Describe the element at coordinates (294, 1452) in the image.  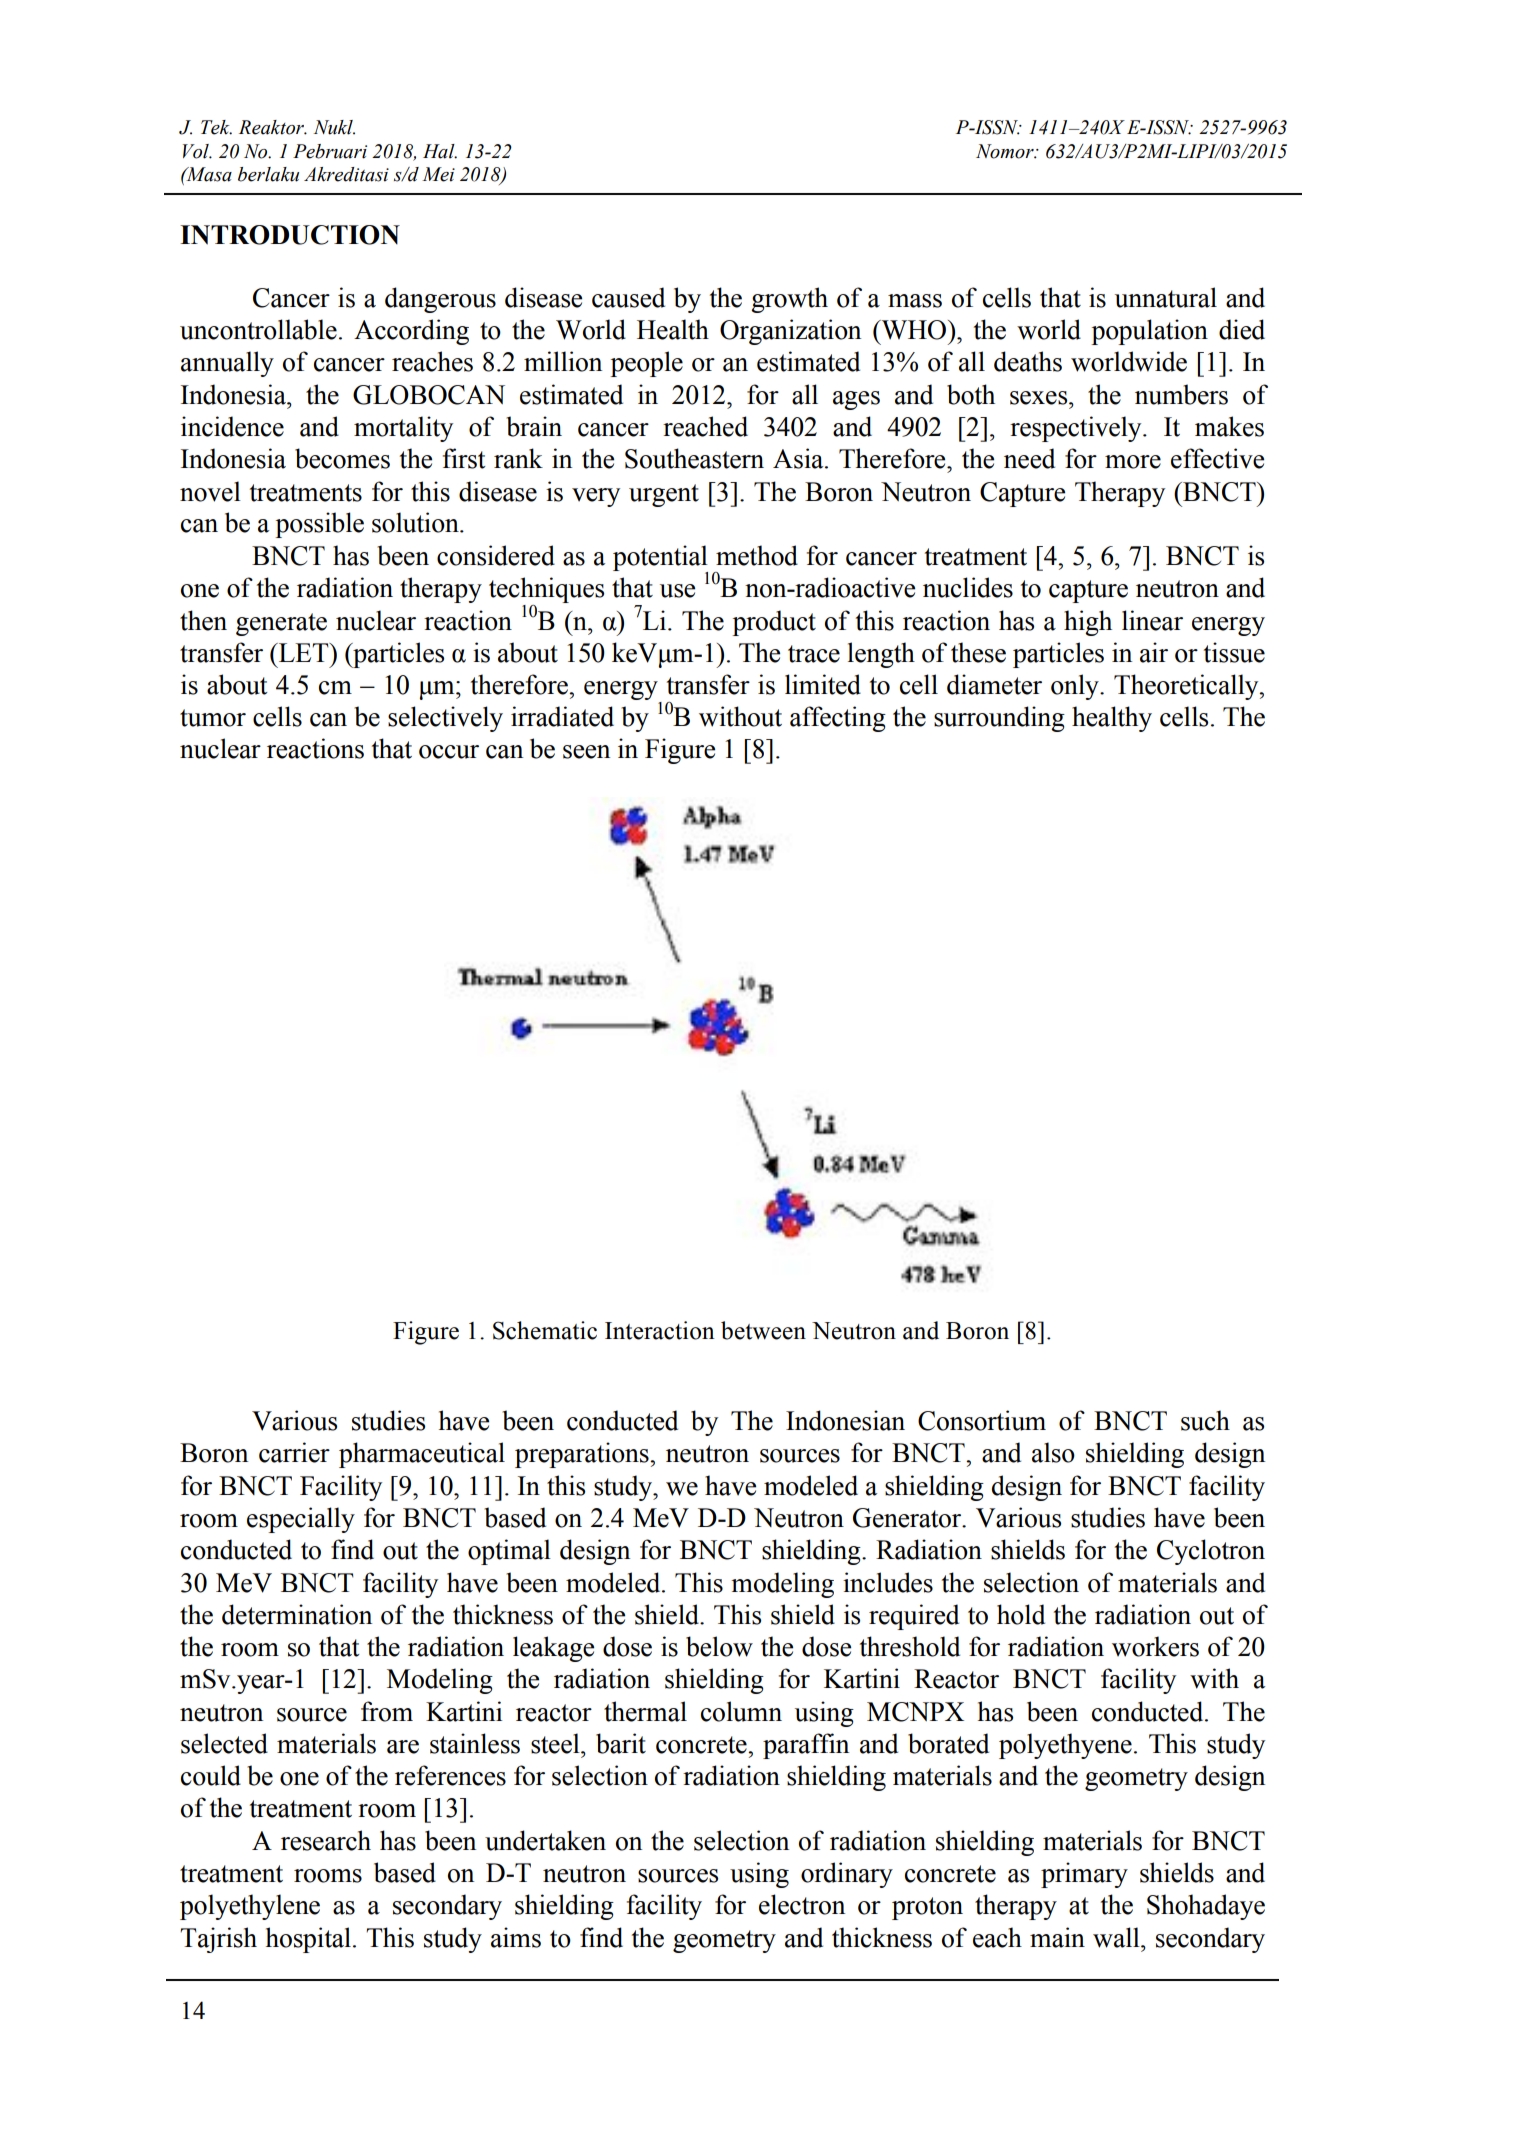
I see `carrier` at that location.
